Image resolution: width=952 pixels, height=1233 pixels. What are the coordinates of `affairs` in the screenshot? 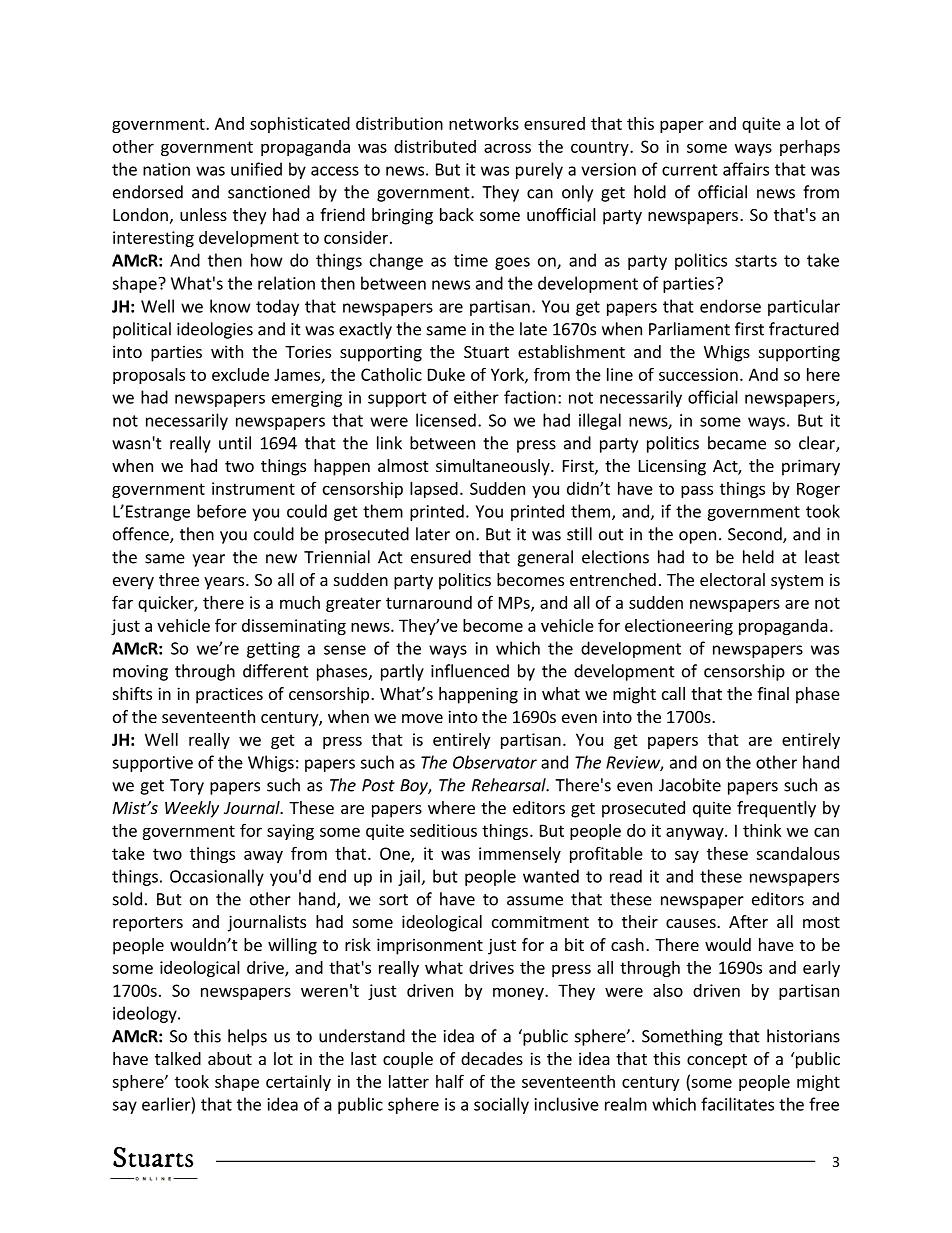 It's located at (746, 169).
